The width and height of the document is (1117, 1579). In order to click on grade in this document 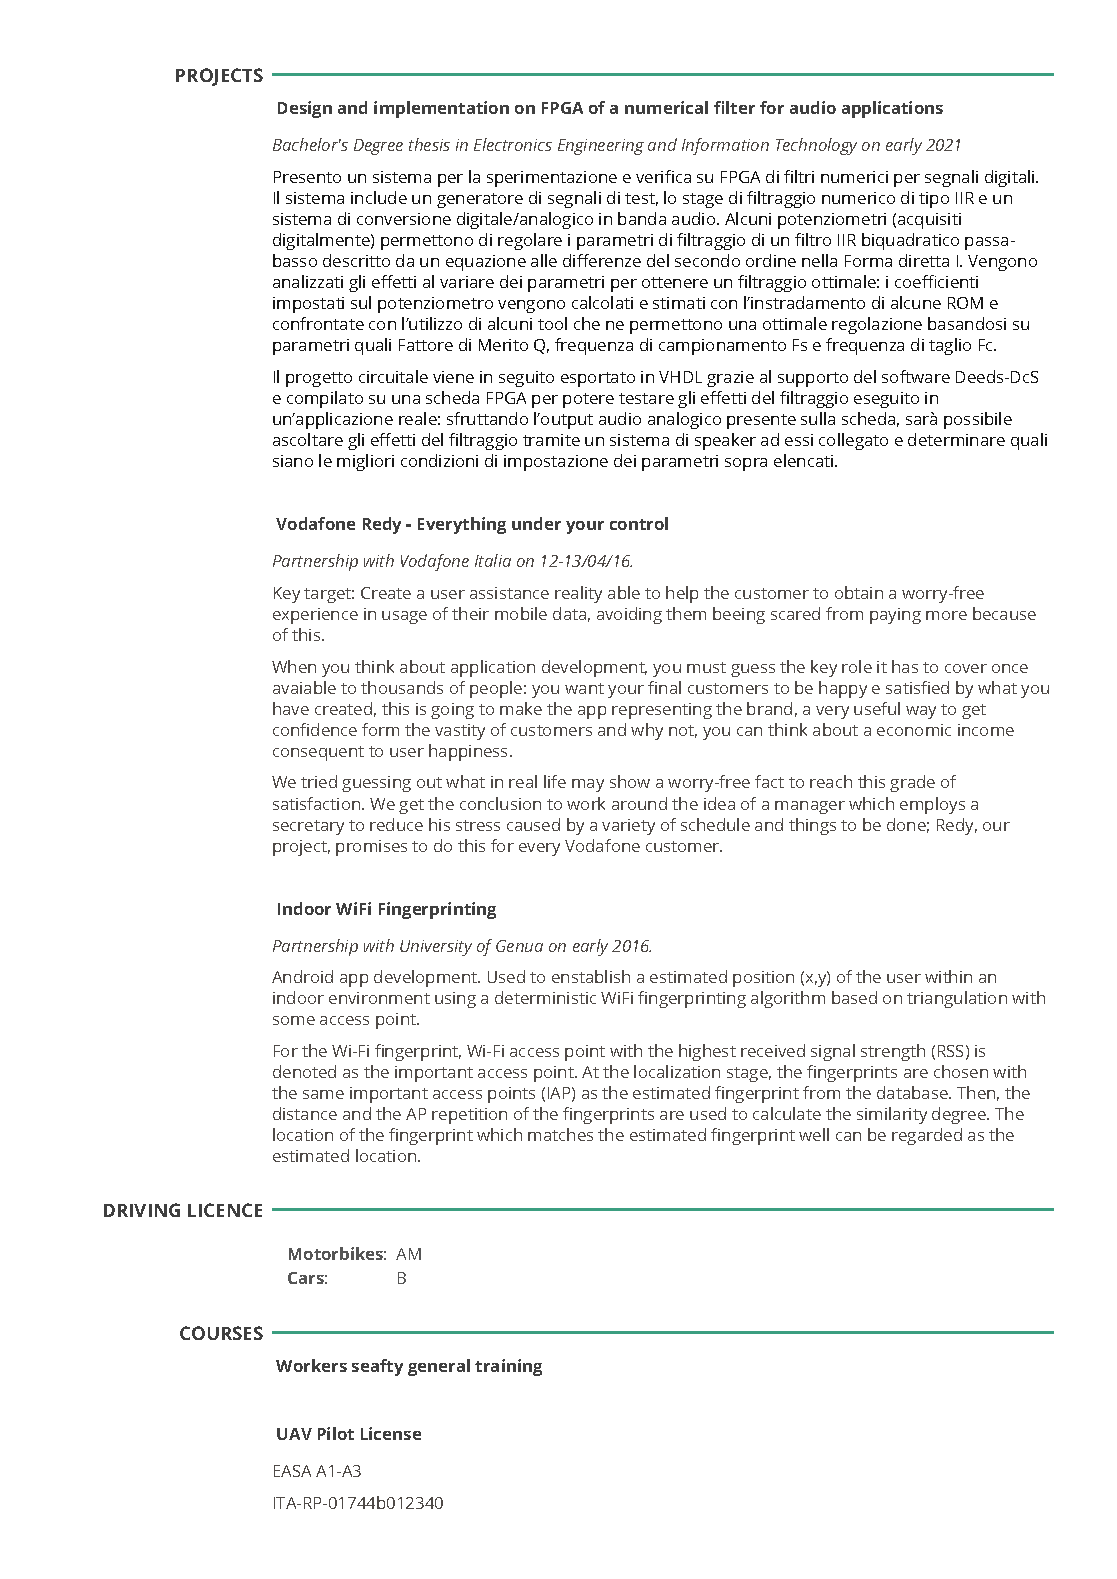, I will do `click(912, 783)`.
